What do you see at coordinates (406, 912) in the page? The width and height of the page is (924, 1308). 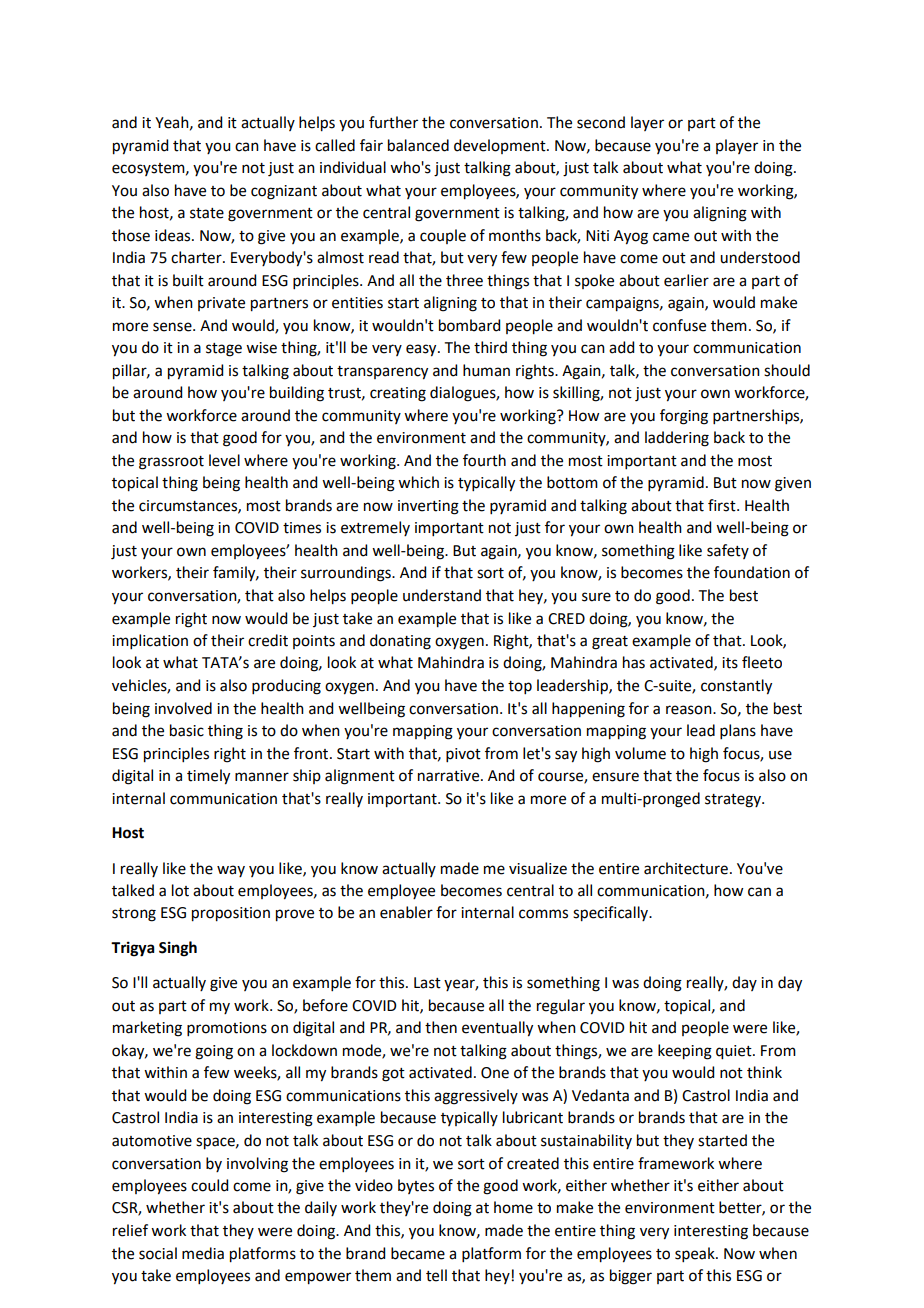 I see `enabler` at bounding box center [406, 912].
